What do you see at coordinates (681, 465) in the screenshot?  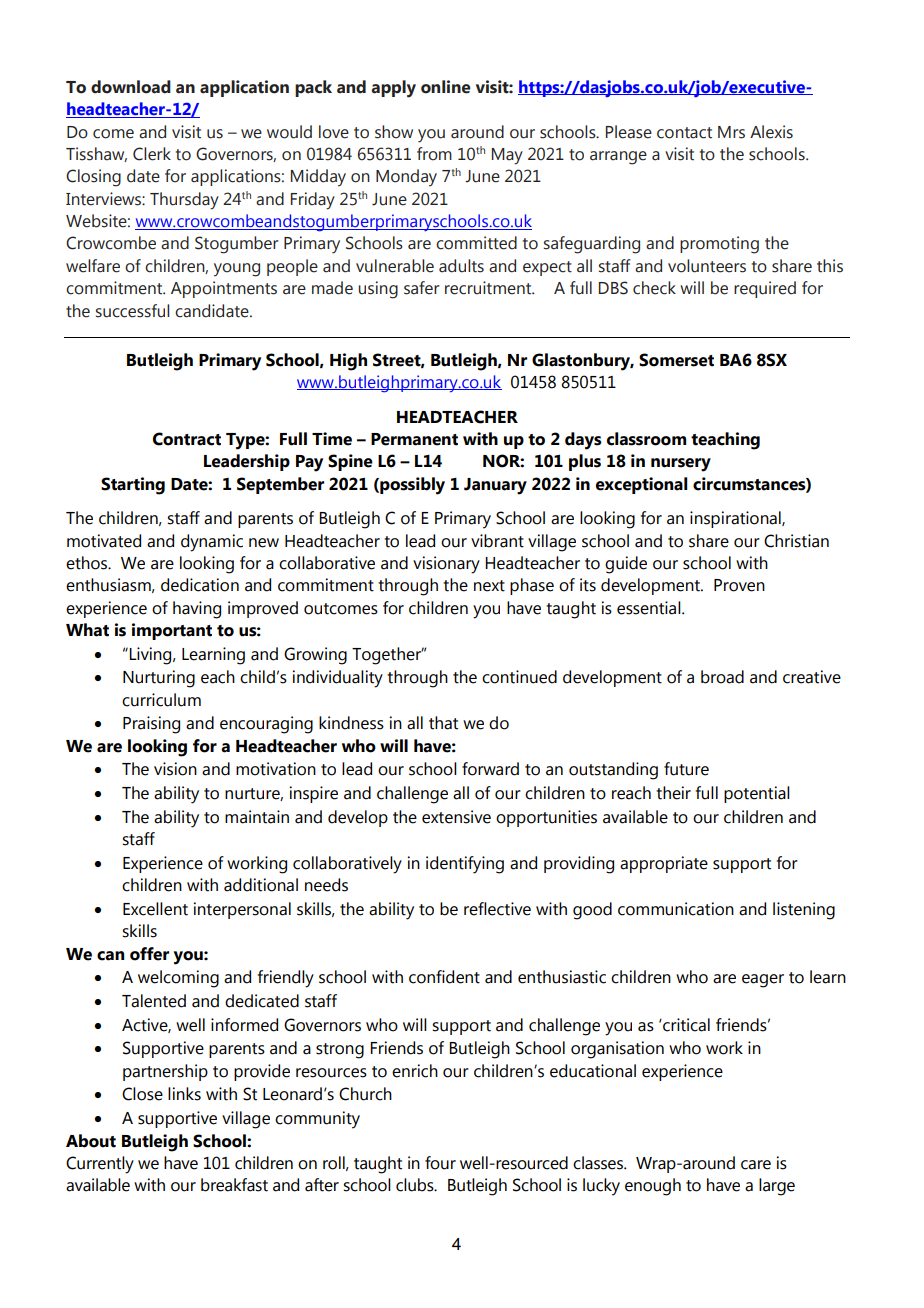 I see `nursery` at bounding box center [681, 465].
